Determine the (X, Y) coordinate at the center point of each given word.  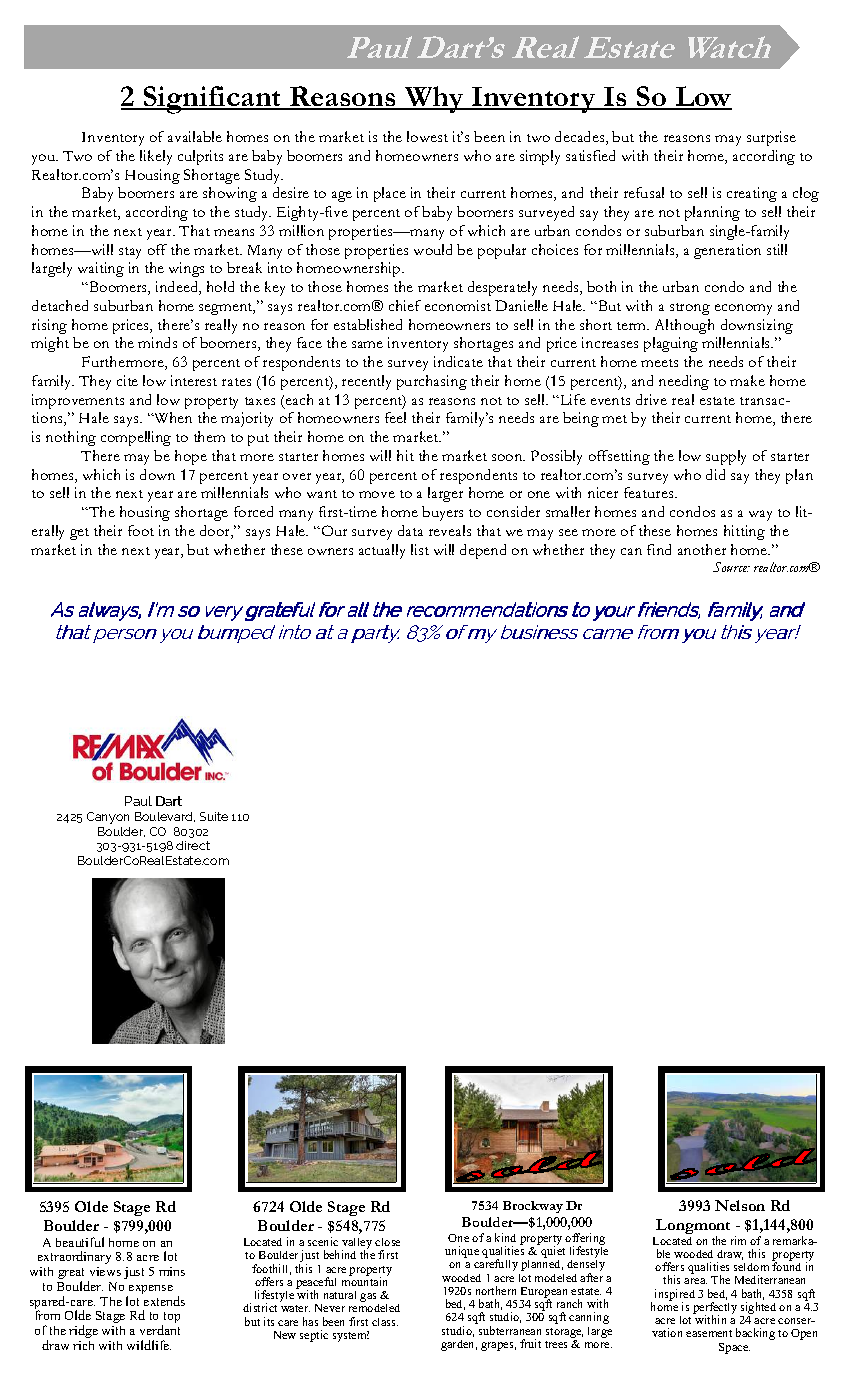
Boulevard (165, 817)
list (420, 549)
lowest (427, 136)
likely (156, 157)
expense (150, 1291)
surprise (771, 138)
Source (731, 567)
